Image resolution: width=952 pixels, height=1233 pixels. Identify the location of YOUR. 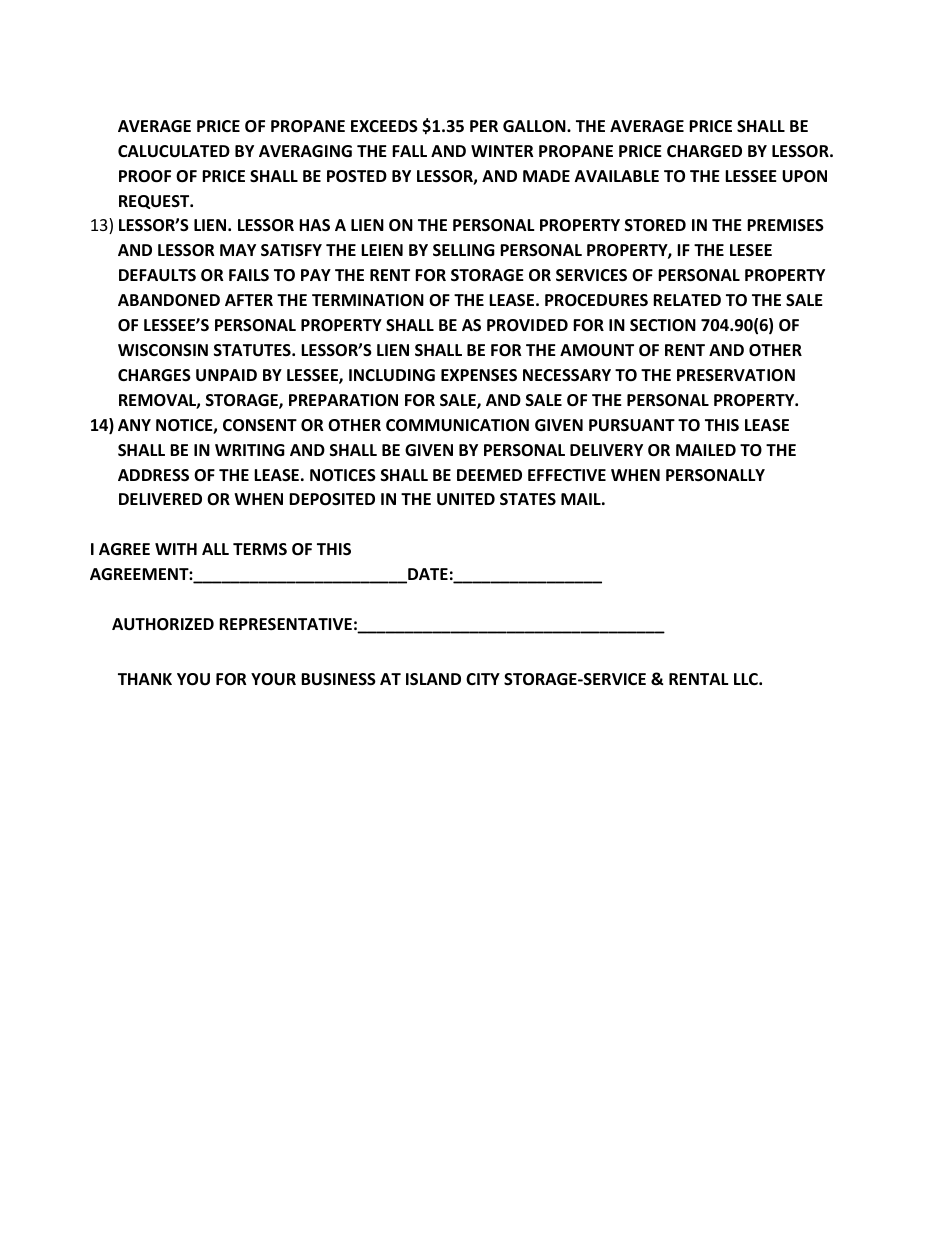
(273, 679).
